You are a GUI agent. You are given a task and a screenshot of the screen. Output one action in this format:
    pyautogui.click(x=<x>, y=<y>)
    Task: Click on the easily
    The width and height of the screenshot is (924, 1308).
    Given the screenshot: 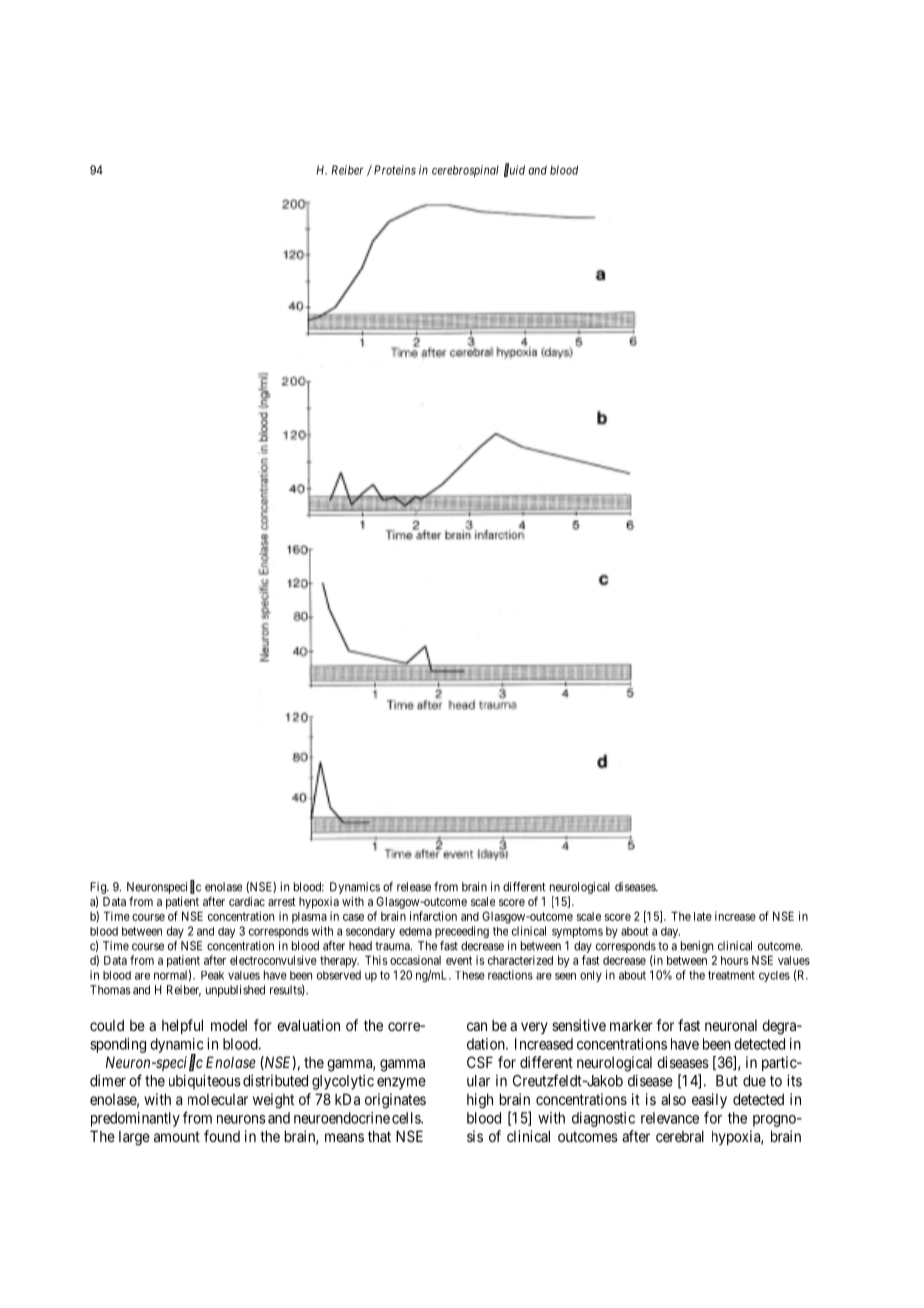 What is the action you would take?
    pyautogui.click(x=709, y=1100)
